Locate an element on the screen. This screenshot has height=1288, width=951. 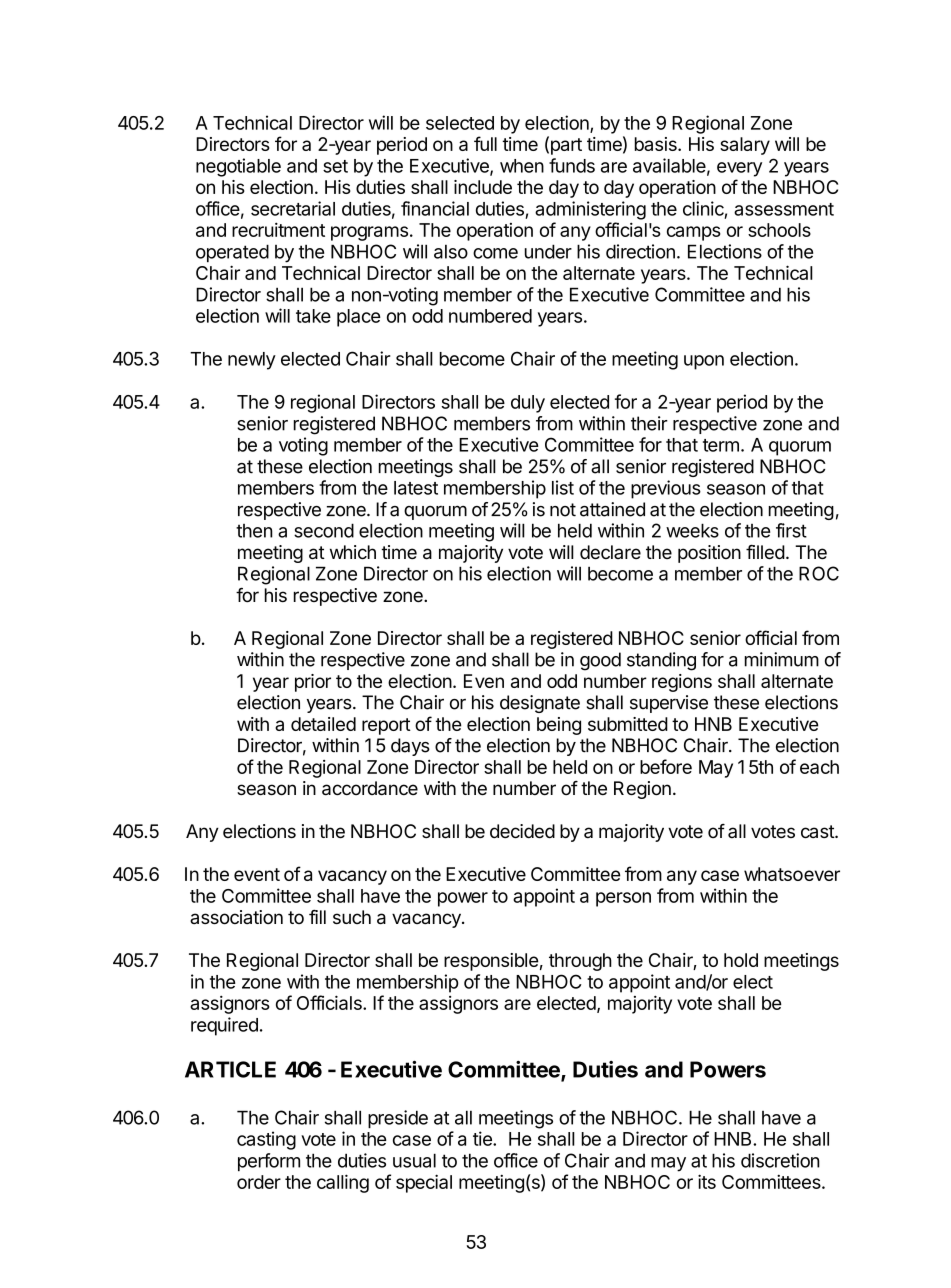
whatsoever is located at coordinates (792, 874).
